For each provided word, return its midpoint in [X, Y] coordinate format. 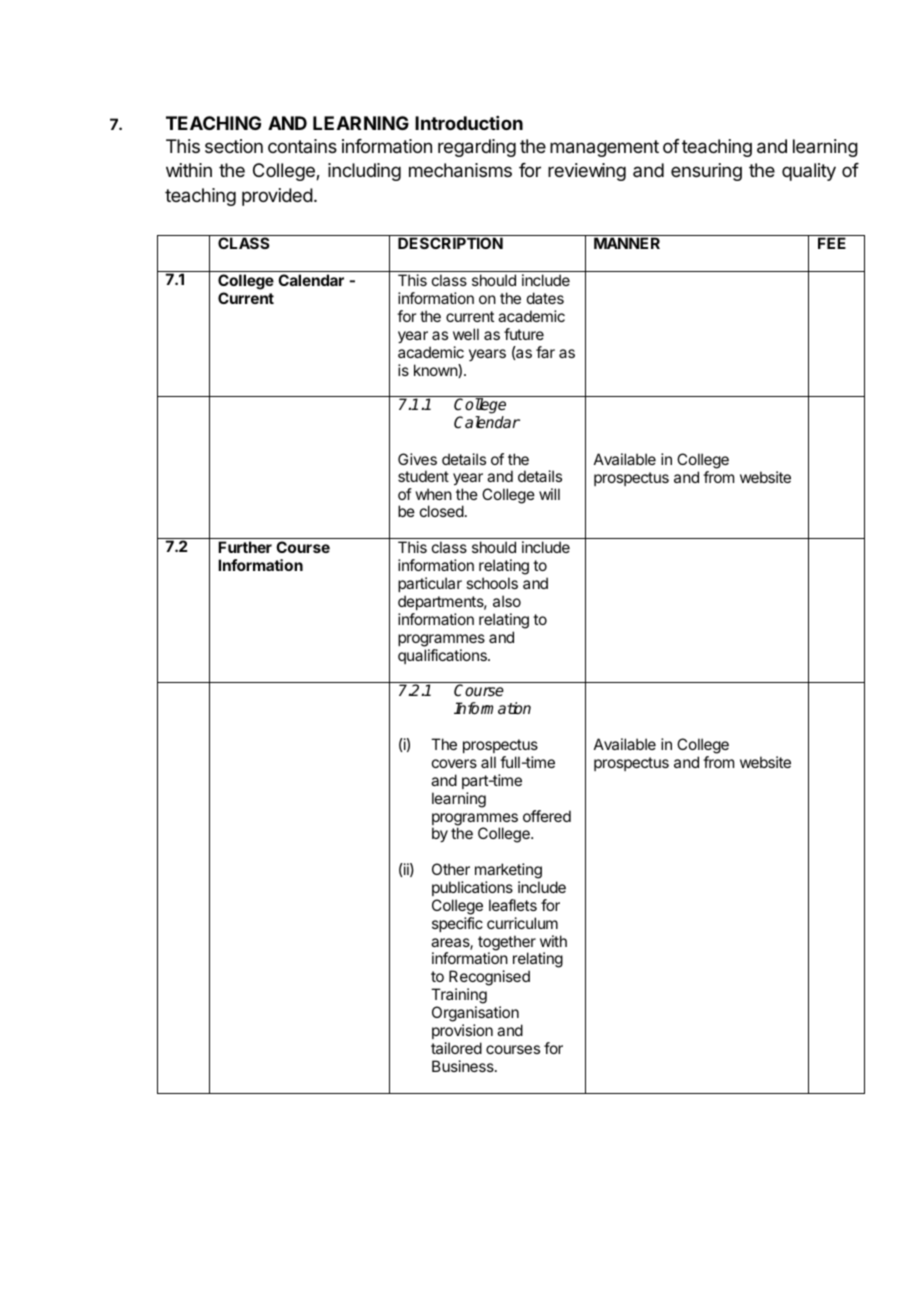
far [545, 352]
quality [809, 172]
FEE [832, 242]
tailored [456, 1048]
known [436, 371]
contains [302, 146]
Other [451, 869]
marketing [508, 872]
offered [547, 816]
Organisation [475, 1014]
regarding [477, 148]
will [549, 494]
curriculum [522, 923]
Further [245, 547]
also [507, 601]
